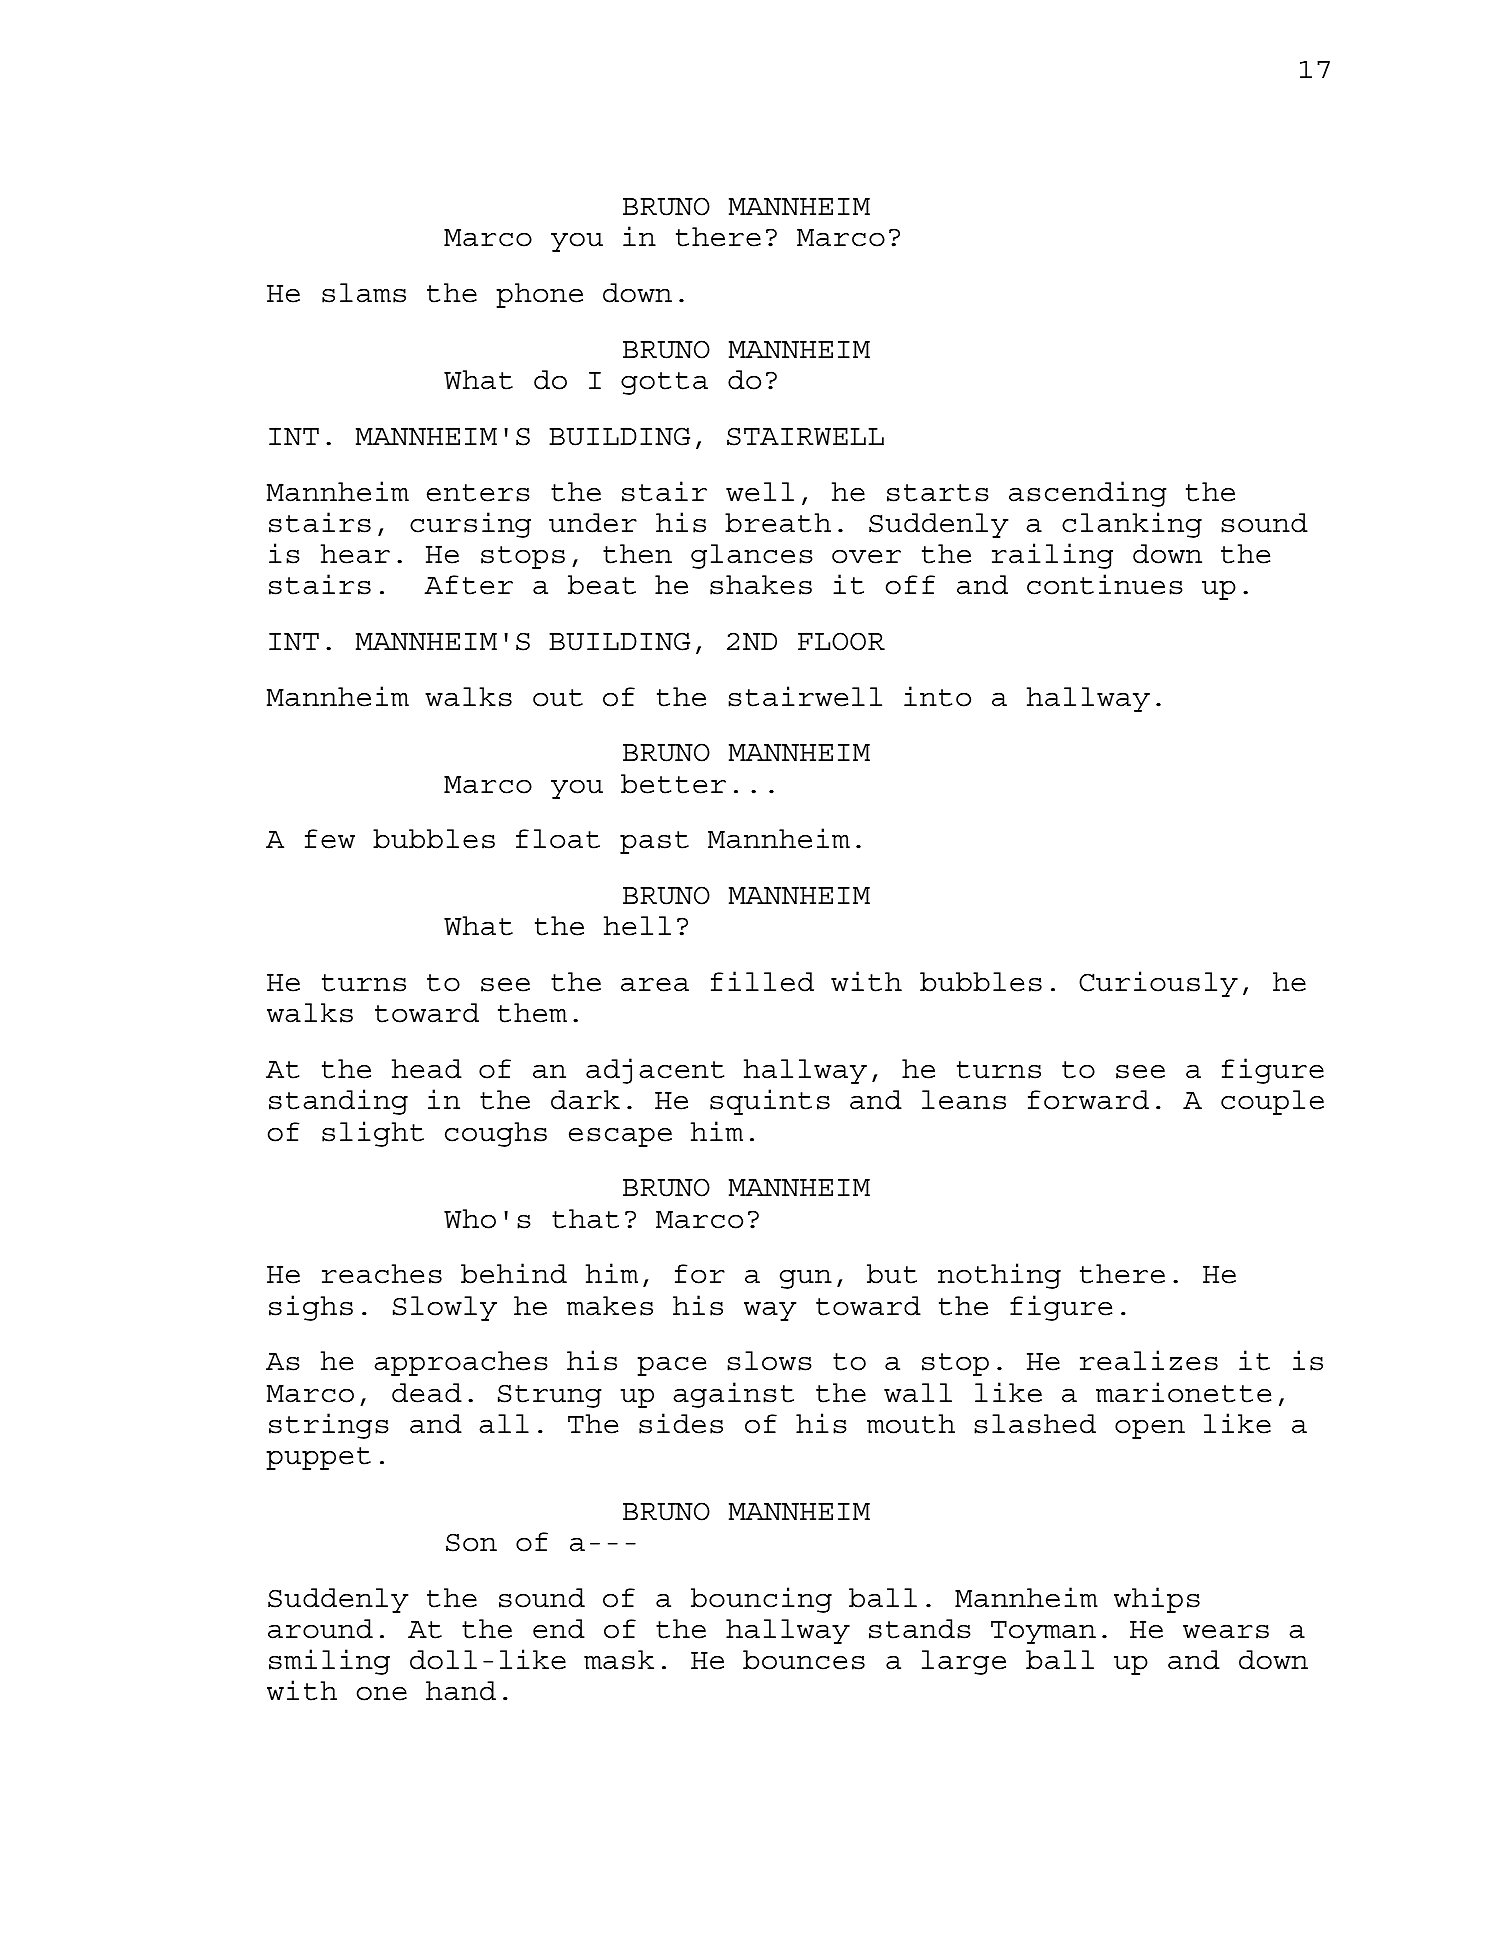  I want to click on forward, so click(1088, 1100).
